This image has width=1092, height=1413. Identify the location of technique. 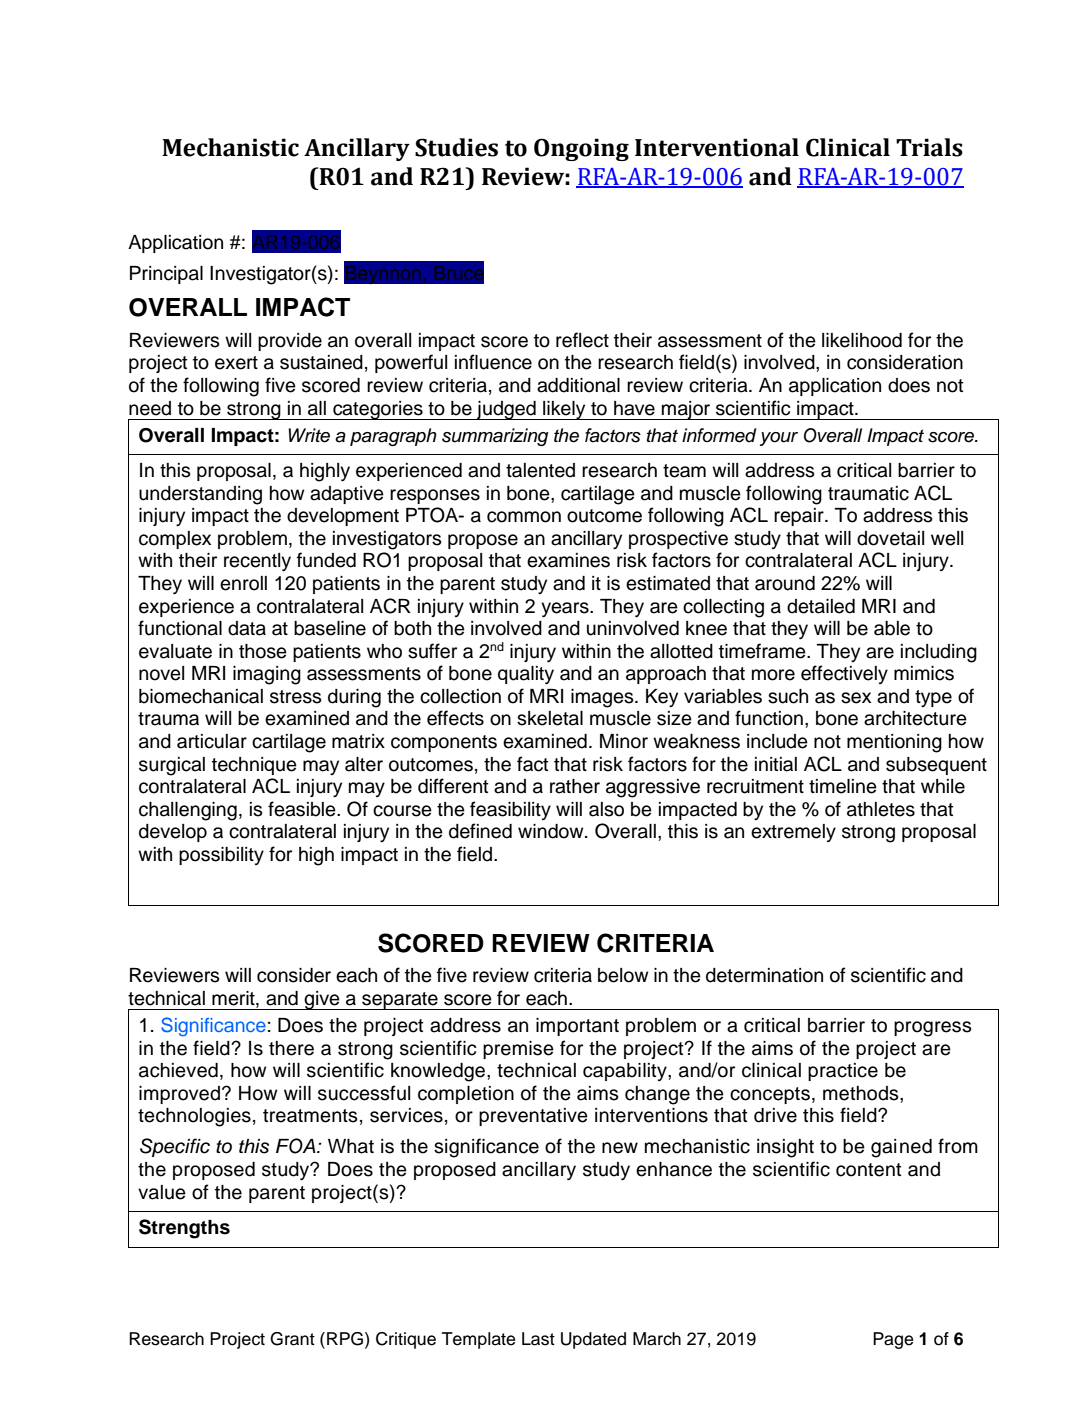
(254, 766).
